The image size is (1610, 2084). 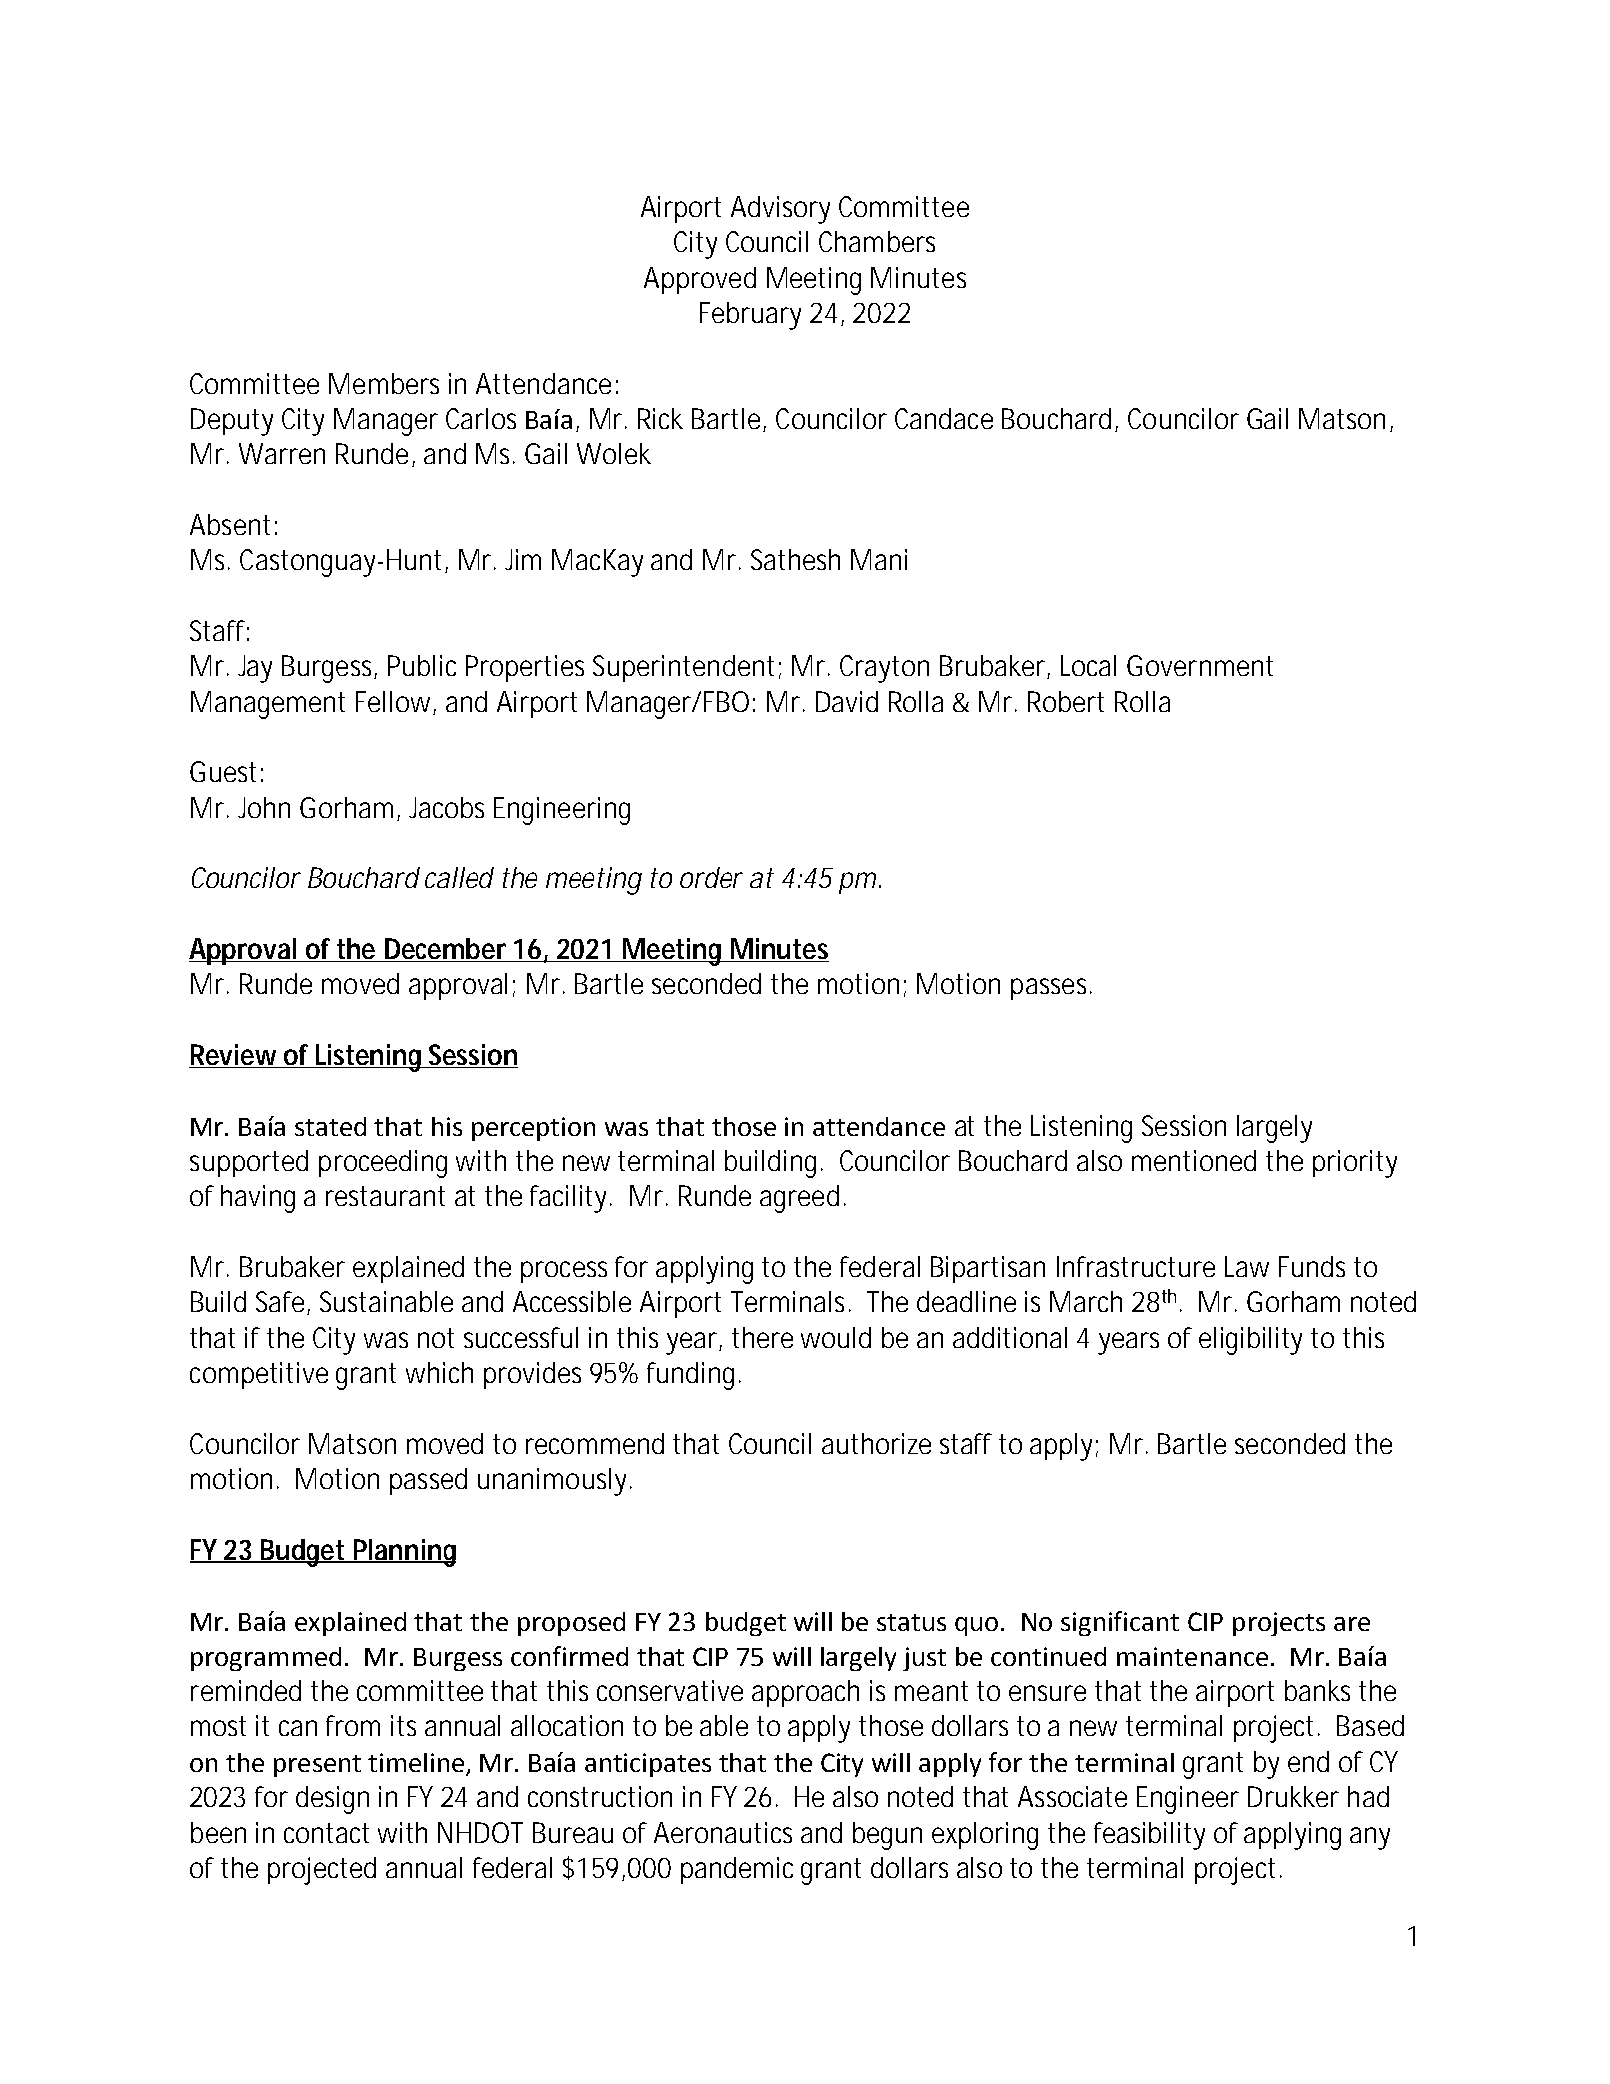 I want to click on mentioned, so click(x=1194, y=1160).
